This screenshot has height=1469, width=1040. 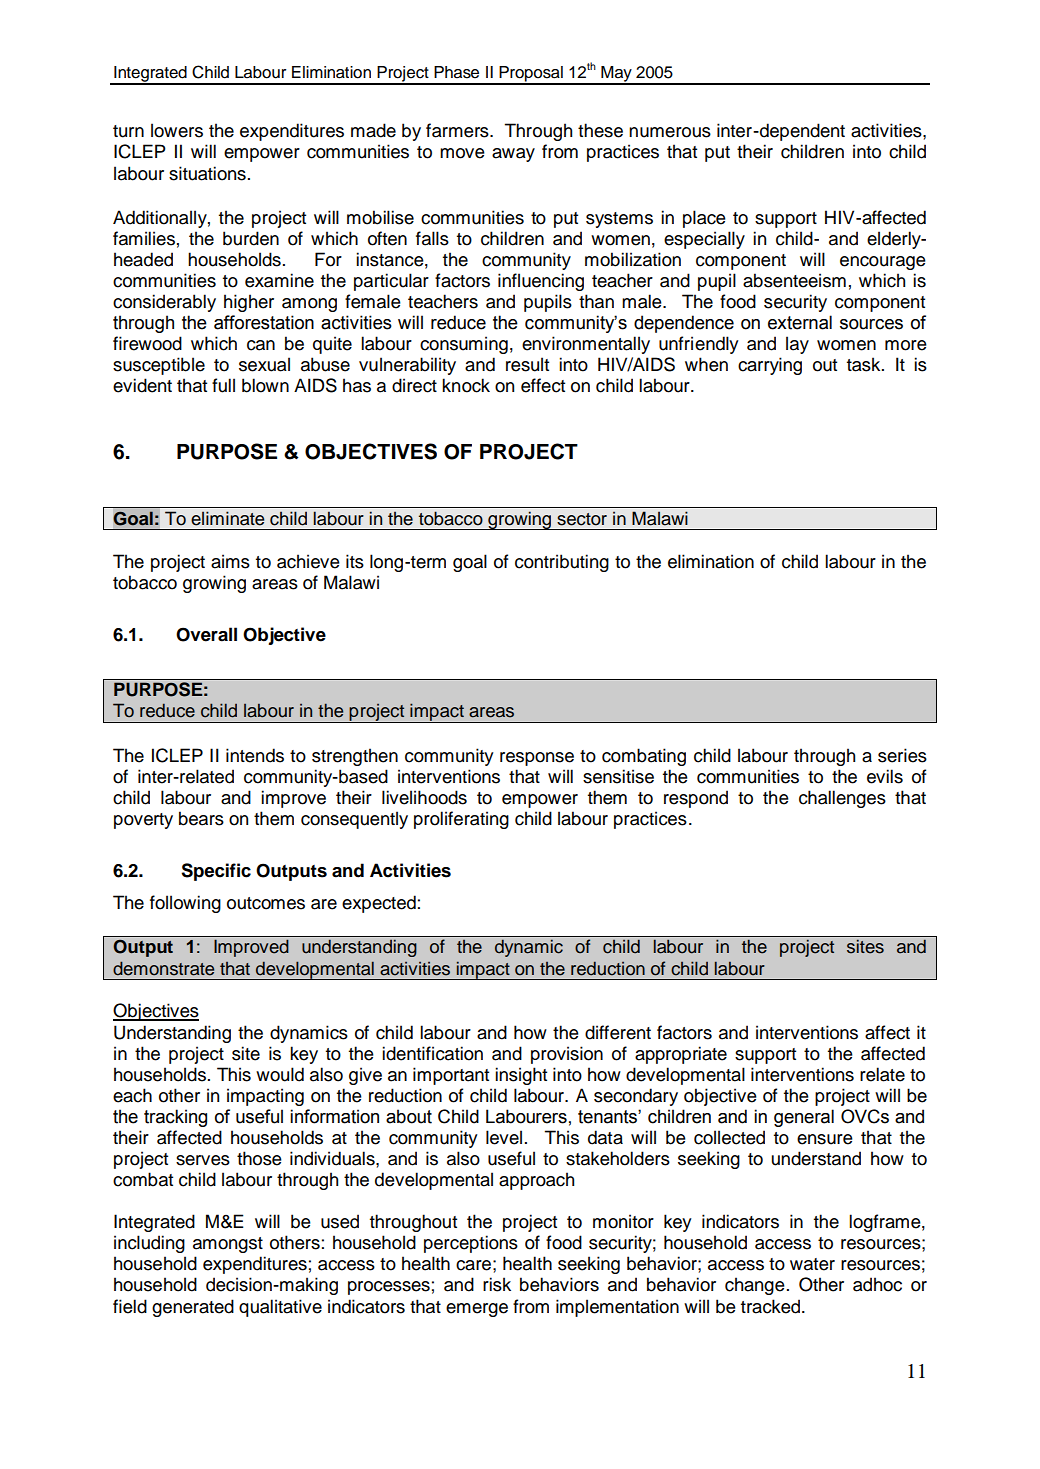 What do you see at coordinates (193, 1308) in the screenshot?
I see `generated` at bounding box center [193, 1308].
